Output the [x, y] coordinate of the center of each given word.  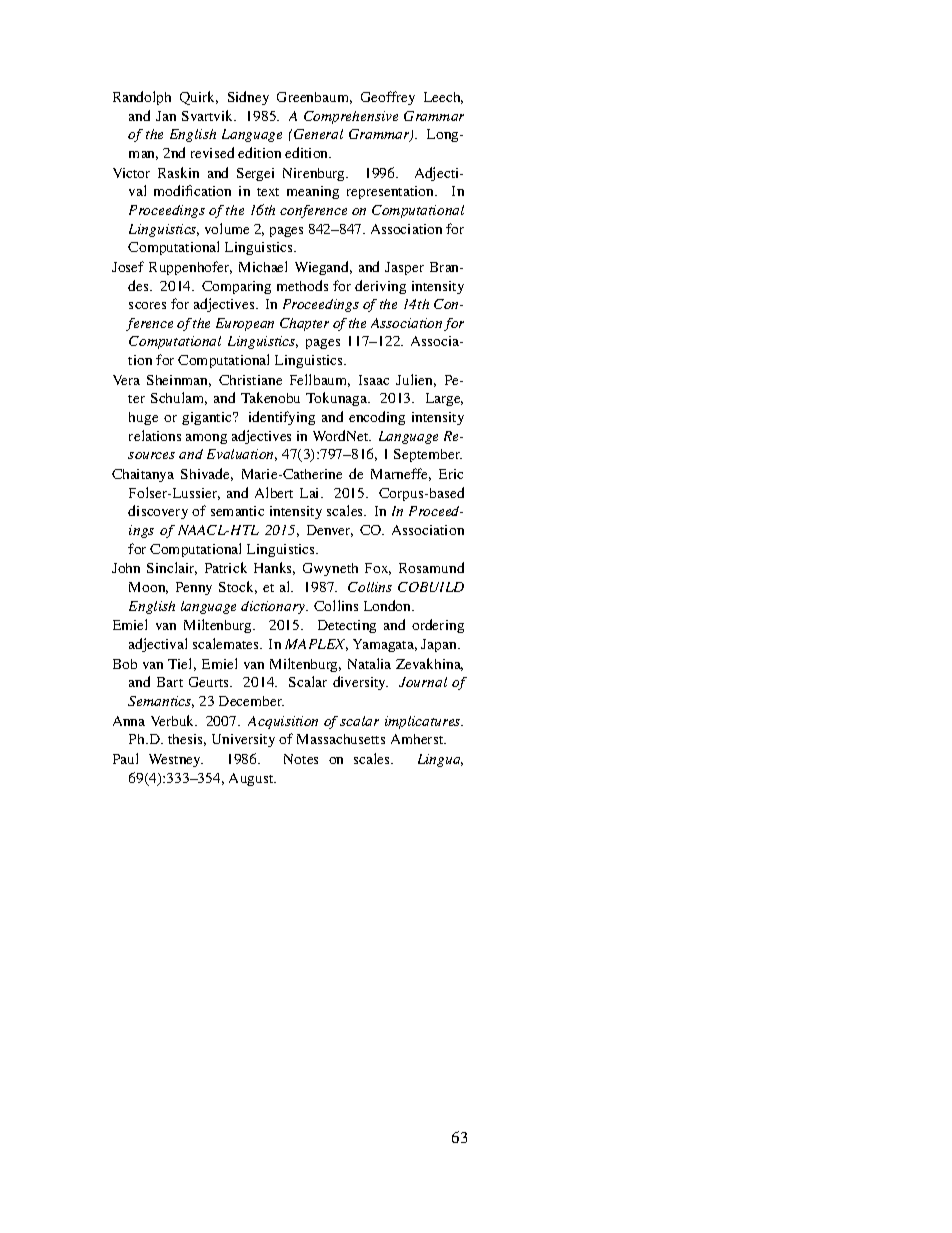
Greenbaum [314, 98]
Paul [125, 758]
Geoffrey [388, 98]
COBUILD [431, 587]
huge [143, 418]
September [428, 455]
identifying [282, 418]
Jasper [404, 268]
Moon [148, 588]
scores [147, 305]
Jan [166, 116]
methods [302, 285]
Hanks [274, 568]
